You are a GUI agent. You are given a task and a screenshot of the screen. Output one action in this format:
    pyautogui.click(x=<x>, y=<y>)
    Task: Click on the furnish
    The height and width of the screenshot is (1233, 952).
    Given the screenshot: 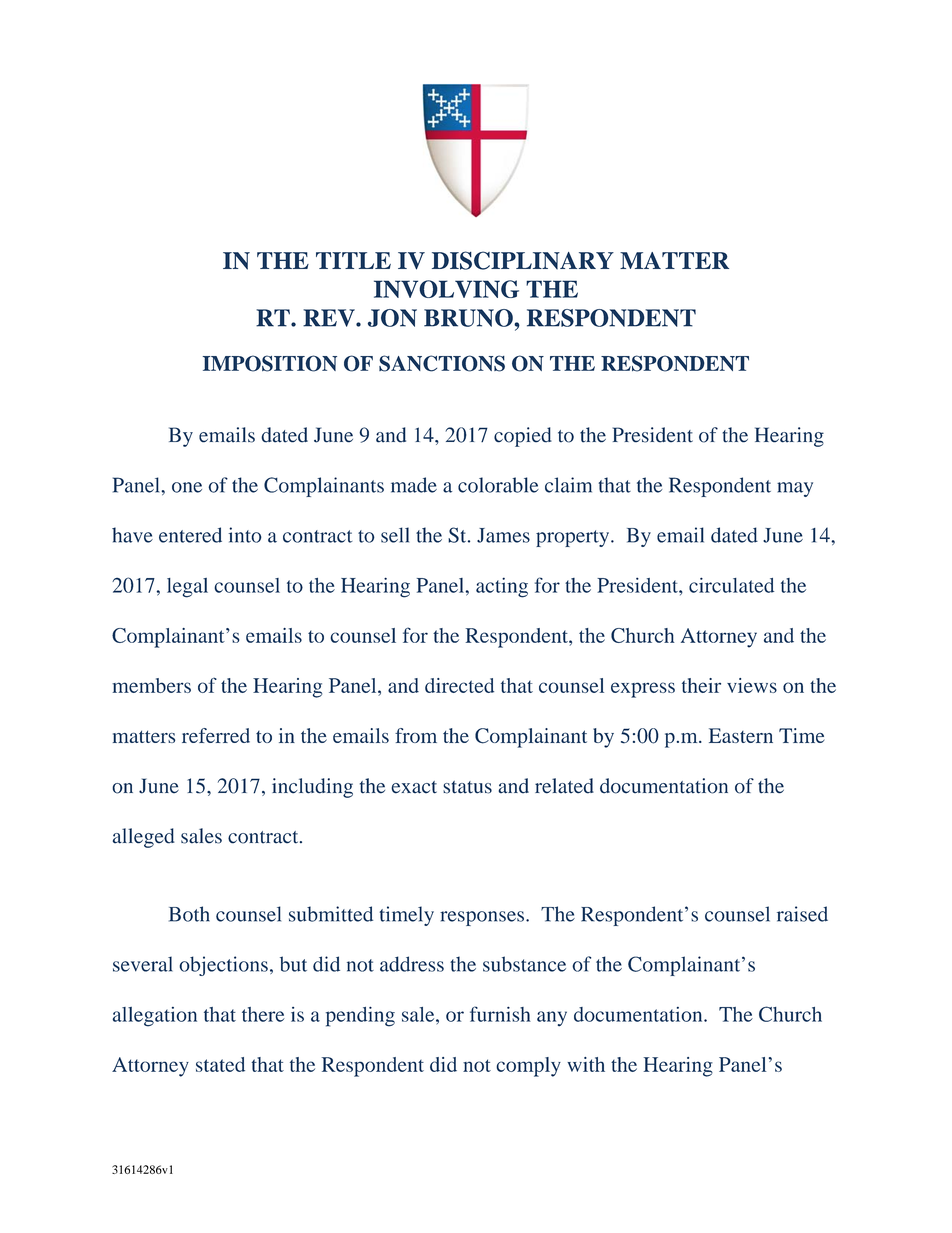 What is the action you would take?
    pyautogui.click(x=500, y=1014)
